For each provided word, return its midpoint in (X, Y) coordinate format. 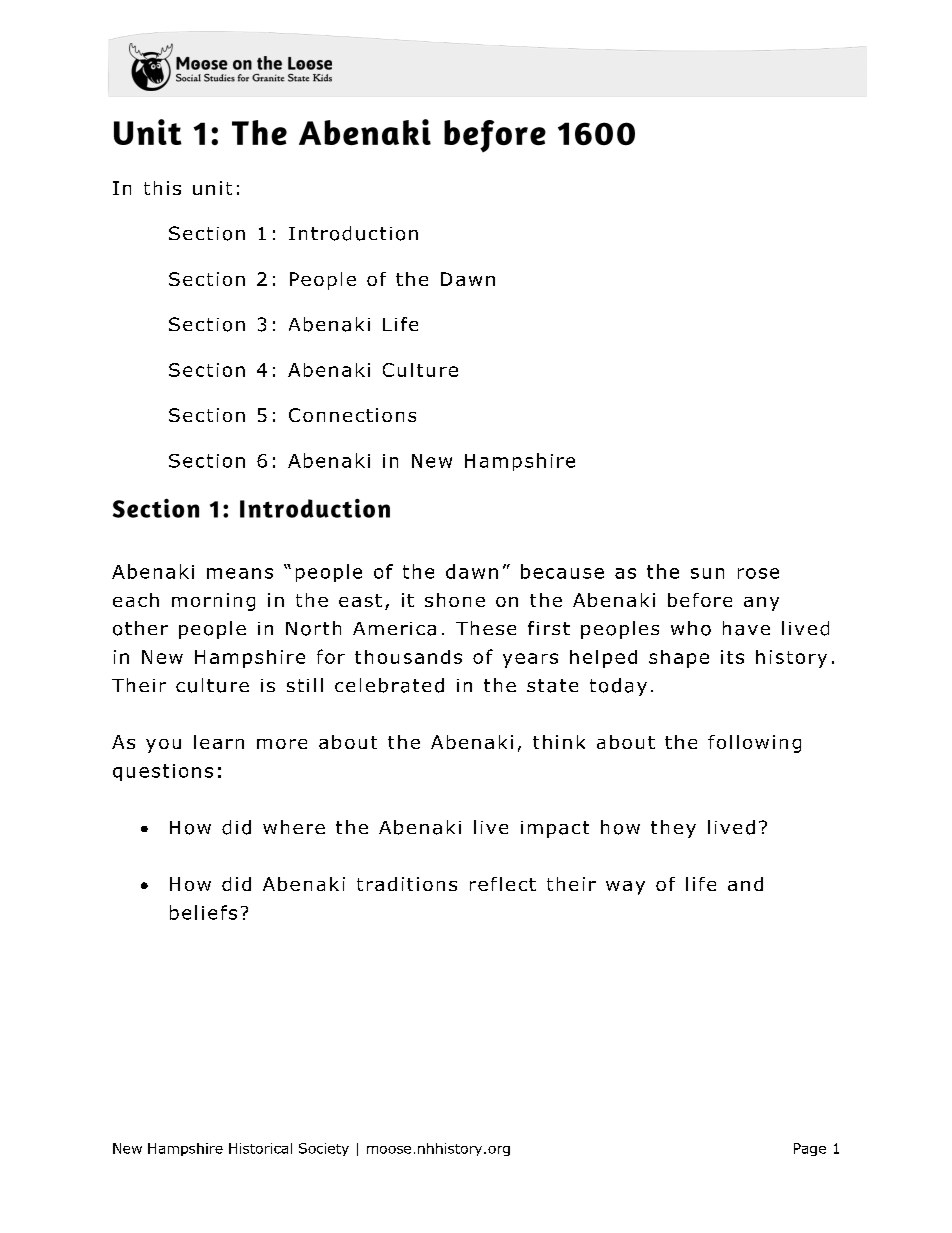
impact (555, 829)
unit (212, 188)
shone (455, 600)
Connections (352, 415)
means (240, 573)
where (294, 827)
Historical (260, 1148)
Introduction (353, 233)
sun (707, 573)
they (673, 829)
